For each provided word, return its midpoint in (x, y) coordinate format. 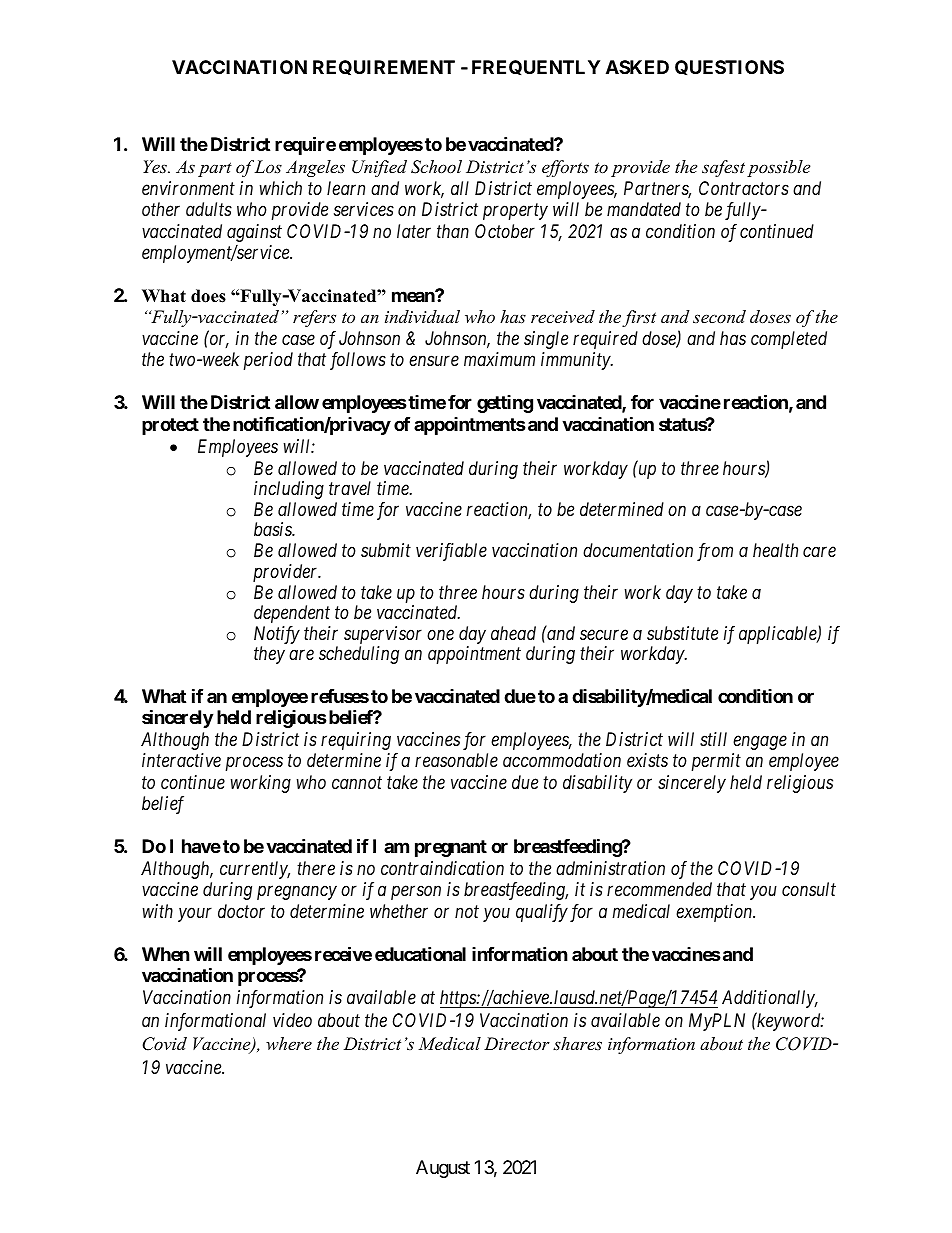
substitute (682, 633)
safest (723, 168)
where (289, 1043)
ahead (513, 633)
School (436, 167)
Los (268, 166)
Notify (277, 636)
